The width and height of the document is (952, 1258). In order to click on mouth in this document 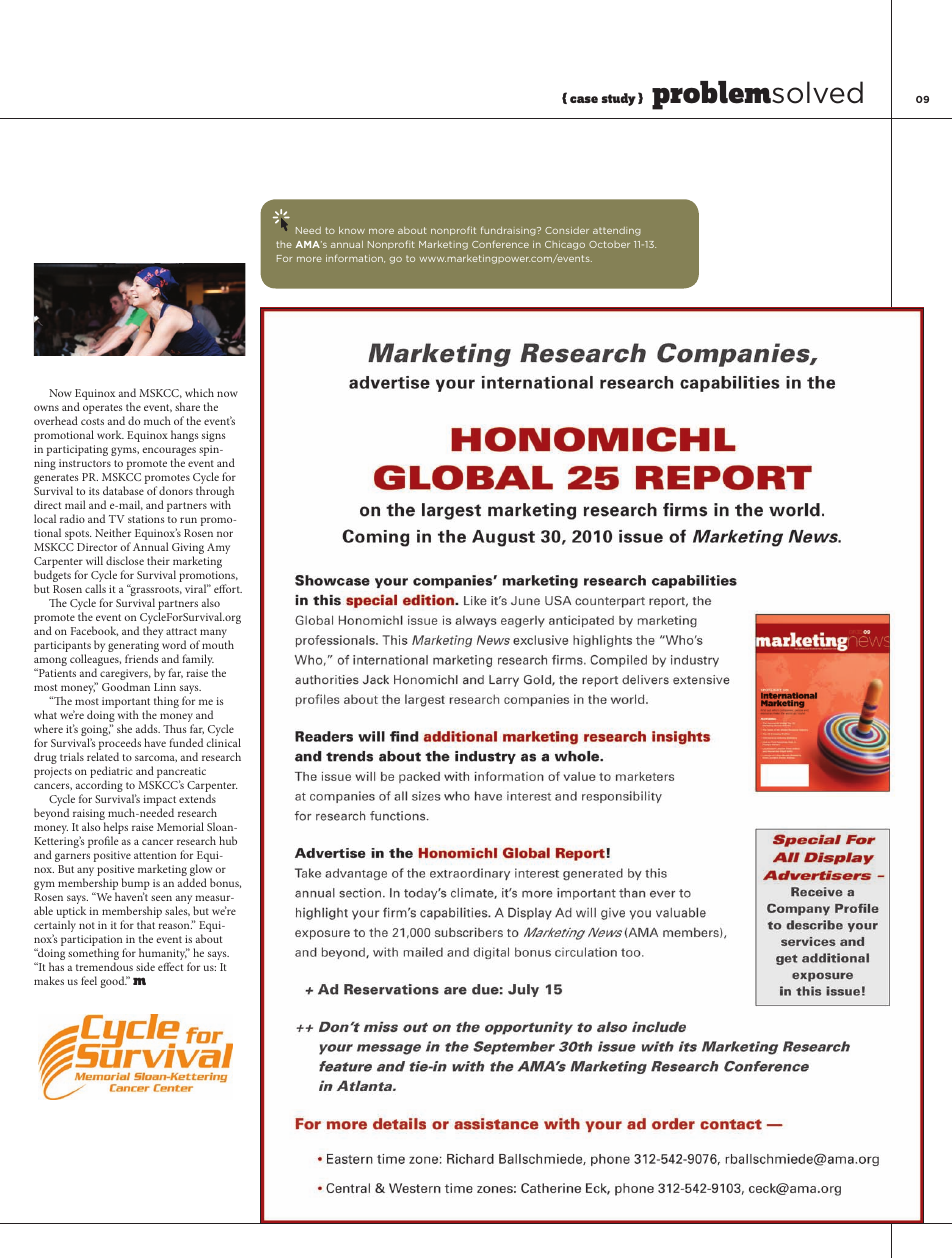, I will do `click(218, 644)`.
